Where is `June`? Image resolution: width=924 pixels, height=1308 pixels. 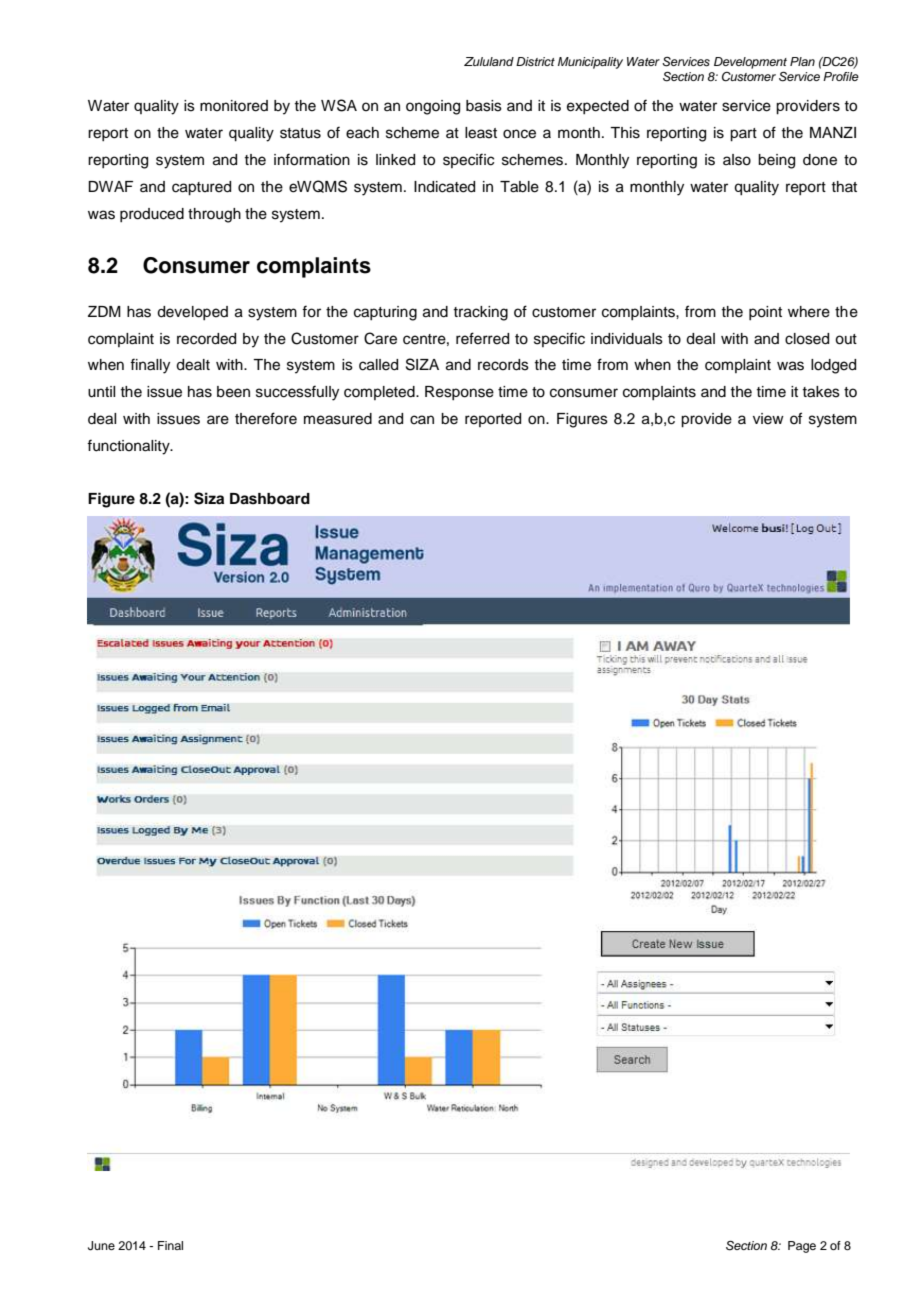 June is located at coordinates (101, 1246).
